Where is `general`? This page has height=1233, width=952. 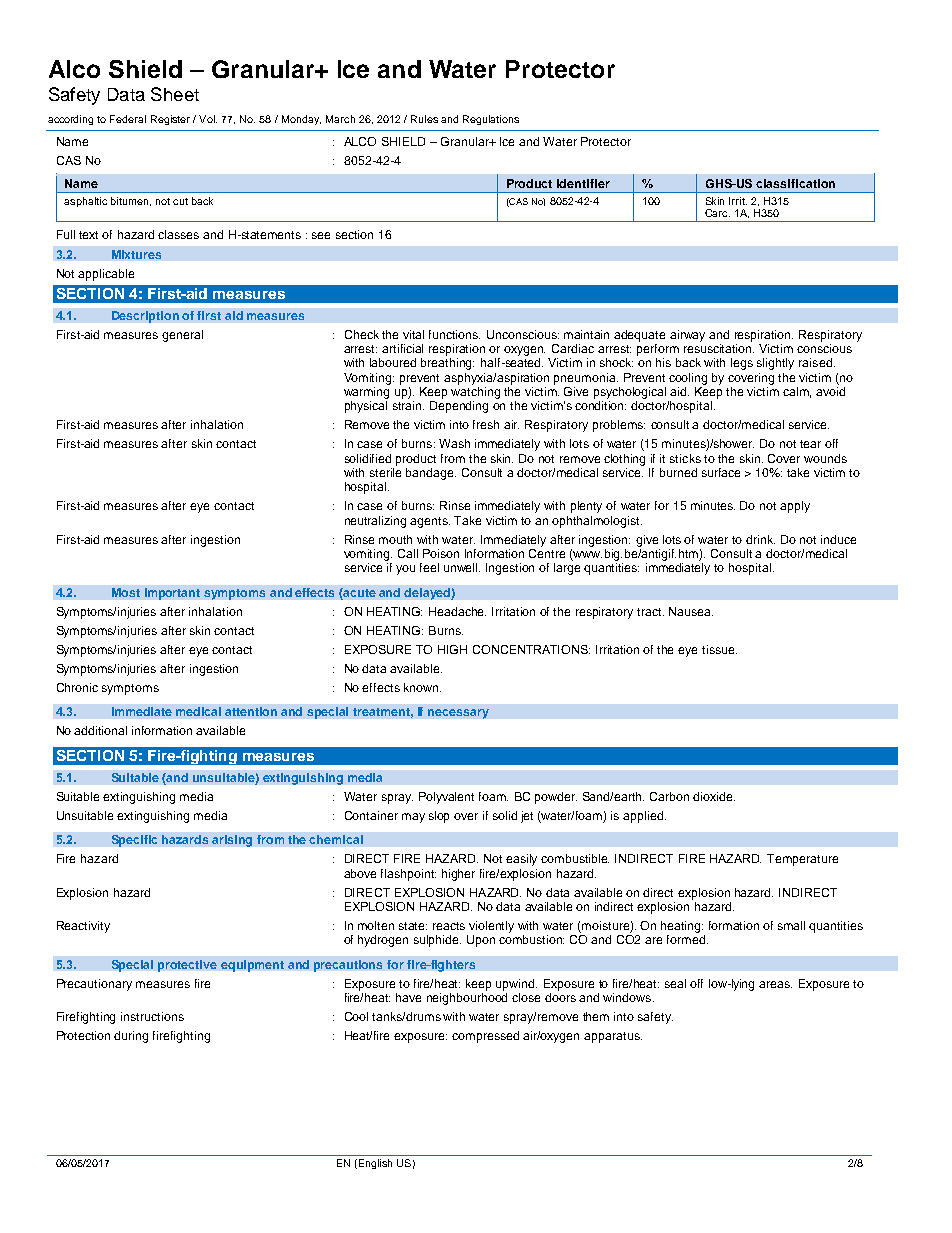
general is located at coordinates (182, 336).
